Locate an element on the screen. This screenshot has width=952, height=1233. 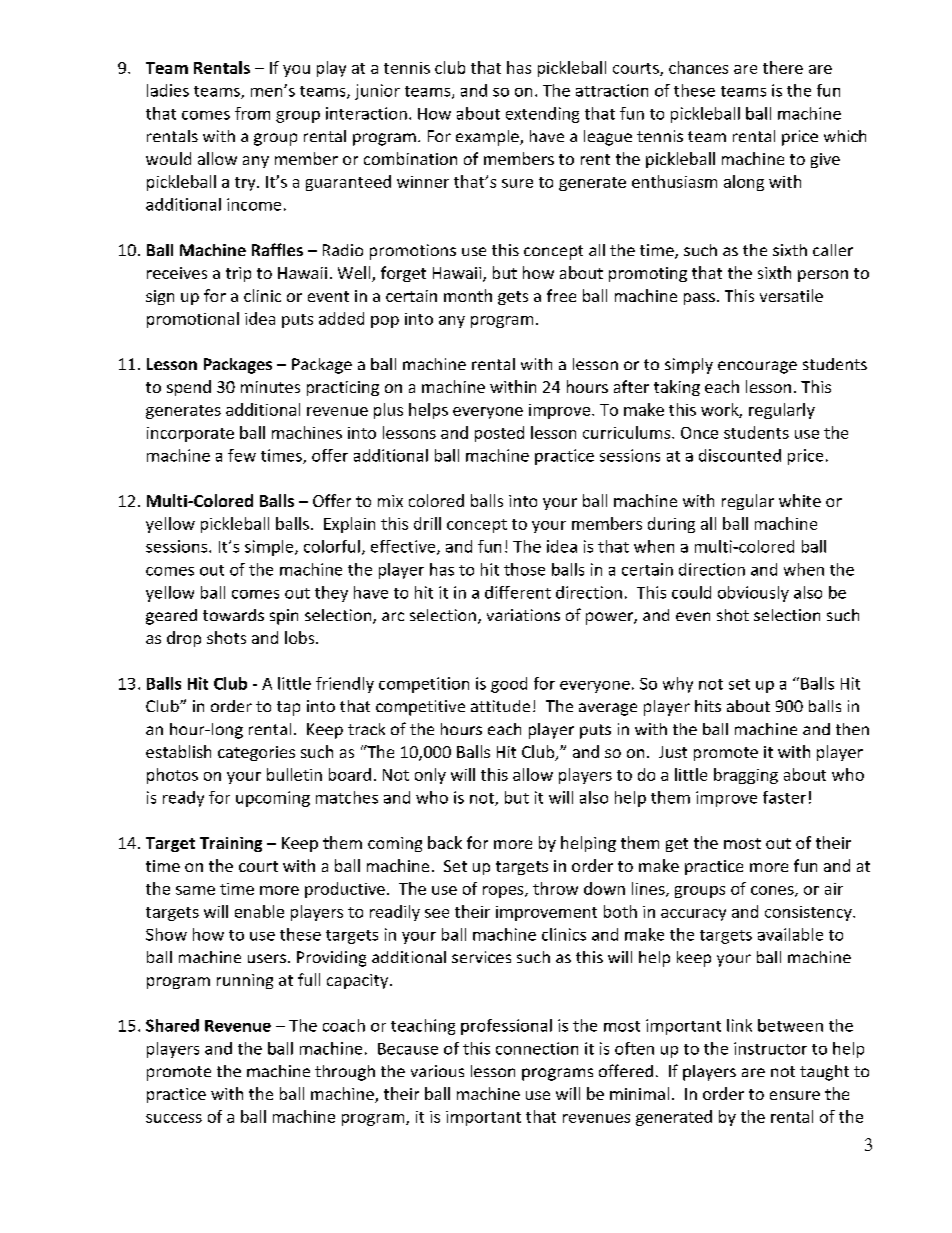
success is located at coordinates (174, 1118).
